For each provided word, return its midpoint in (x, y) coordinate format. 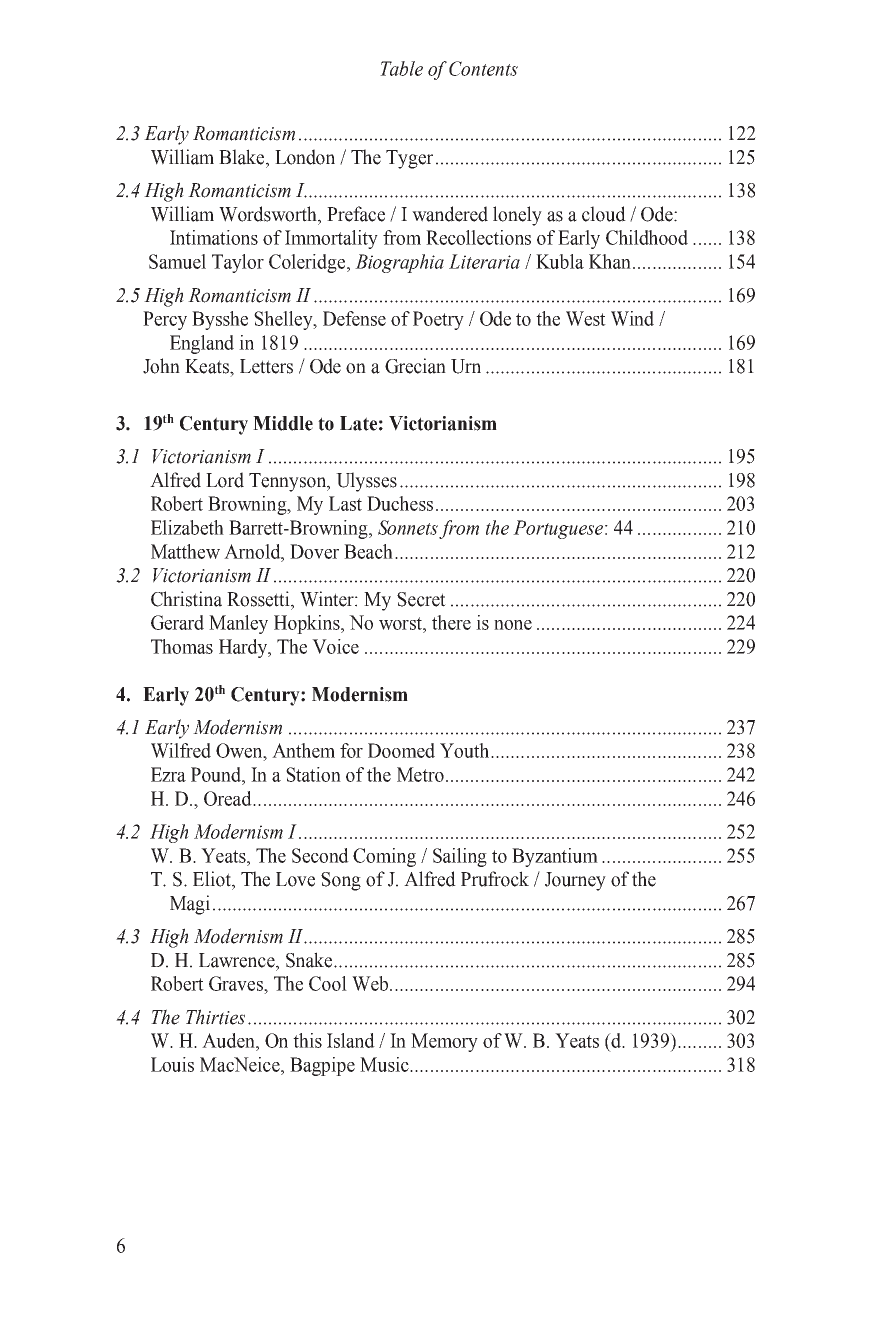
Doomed (401, 750)
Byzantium (555, 857)
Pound (217, 774)
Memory (444, 1042)
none (513, 625)
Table (401, 68)
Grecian (415, 366)
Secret (421, 599)
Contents (483, 68)
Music (385, 1064)
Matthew (185, 551)
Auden (229, 1040)
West (586, 318)
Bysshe (220, 320)
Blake (243, 157)
